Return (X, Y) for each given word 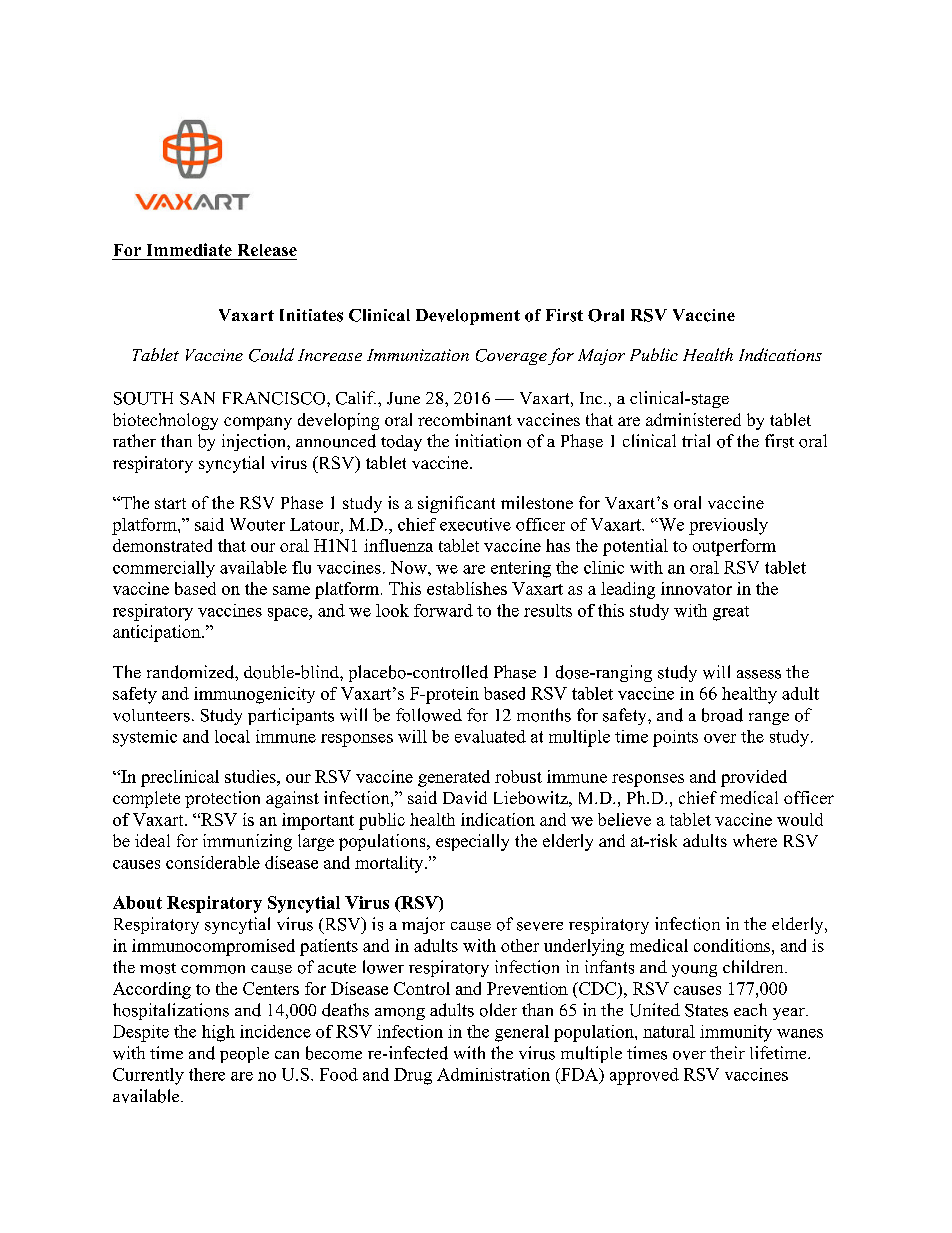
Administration (493, 1074)
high (218, 1033)
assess (759, 674)
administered (693, 419)
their (727, 1052)
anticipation (158, 633)
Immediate (189, 249)
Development (468, 317)
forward (443, 610)
